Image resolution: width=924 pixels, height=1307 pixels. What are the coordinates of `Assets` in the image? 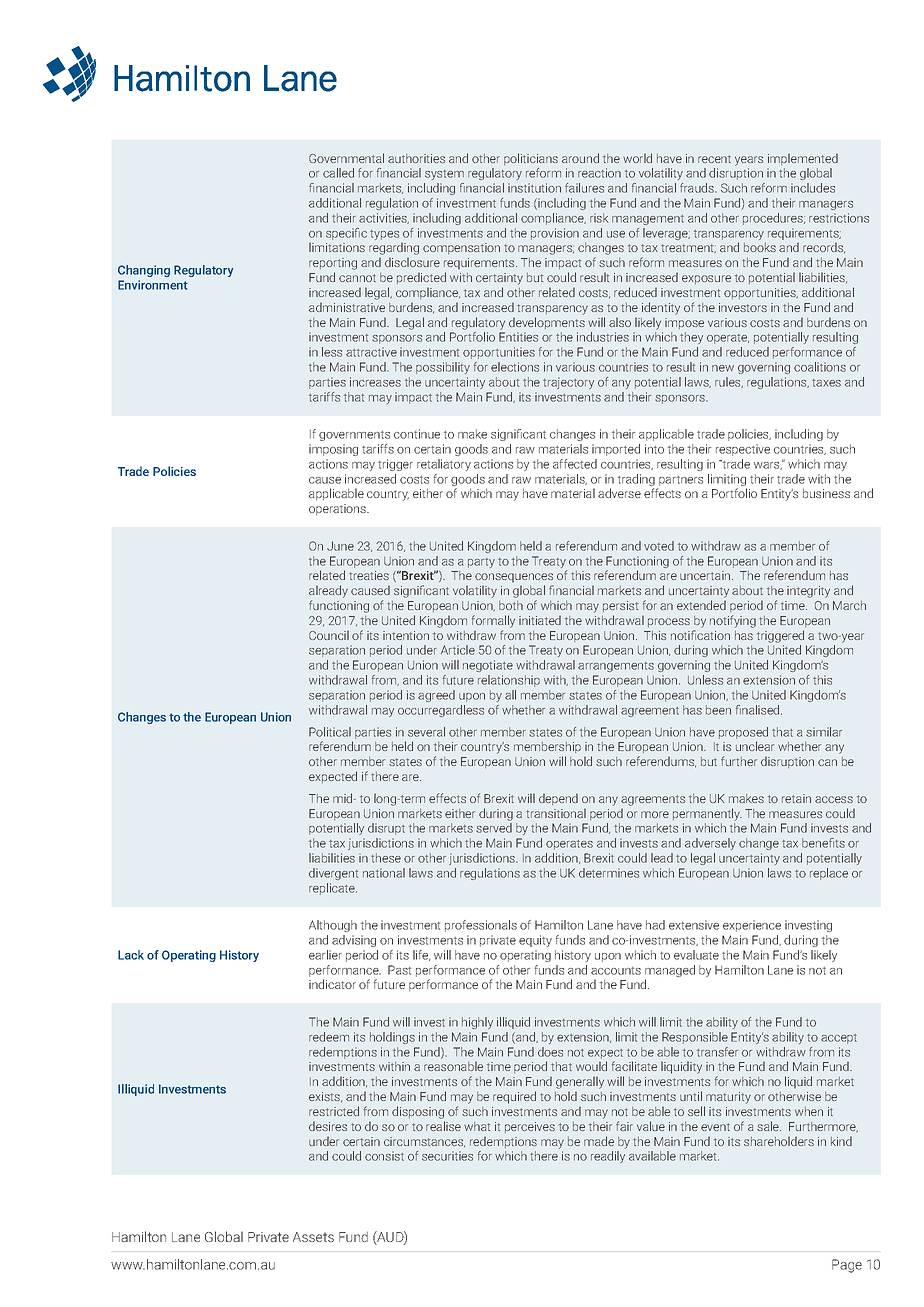 It's located at (313, 1237).
